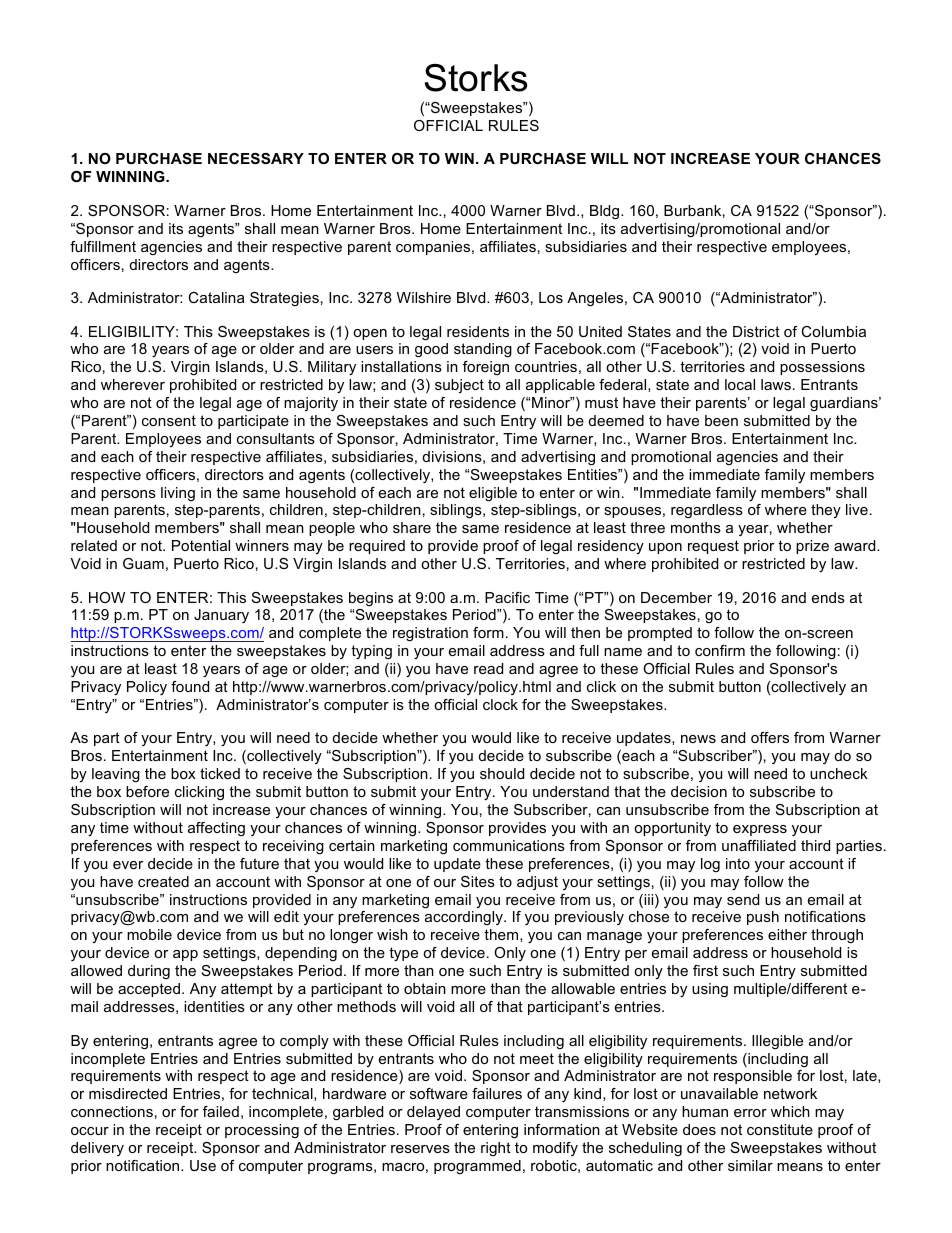  I want to click on NECESSARY, so click(256, 158).
